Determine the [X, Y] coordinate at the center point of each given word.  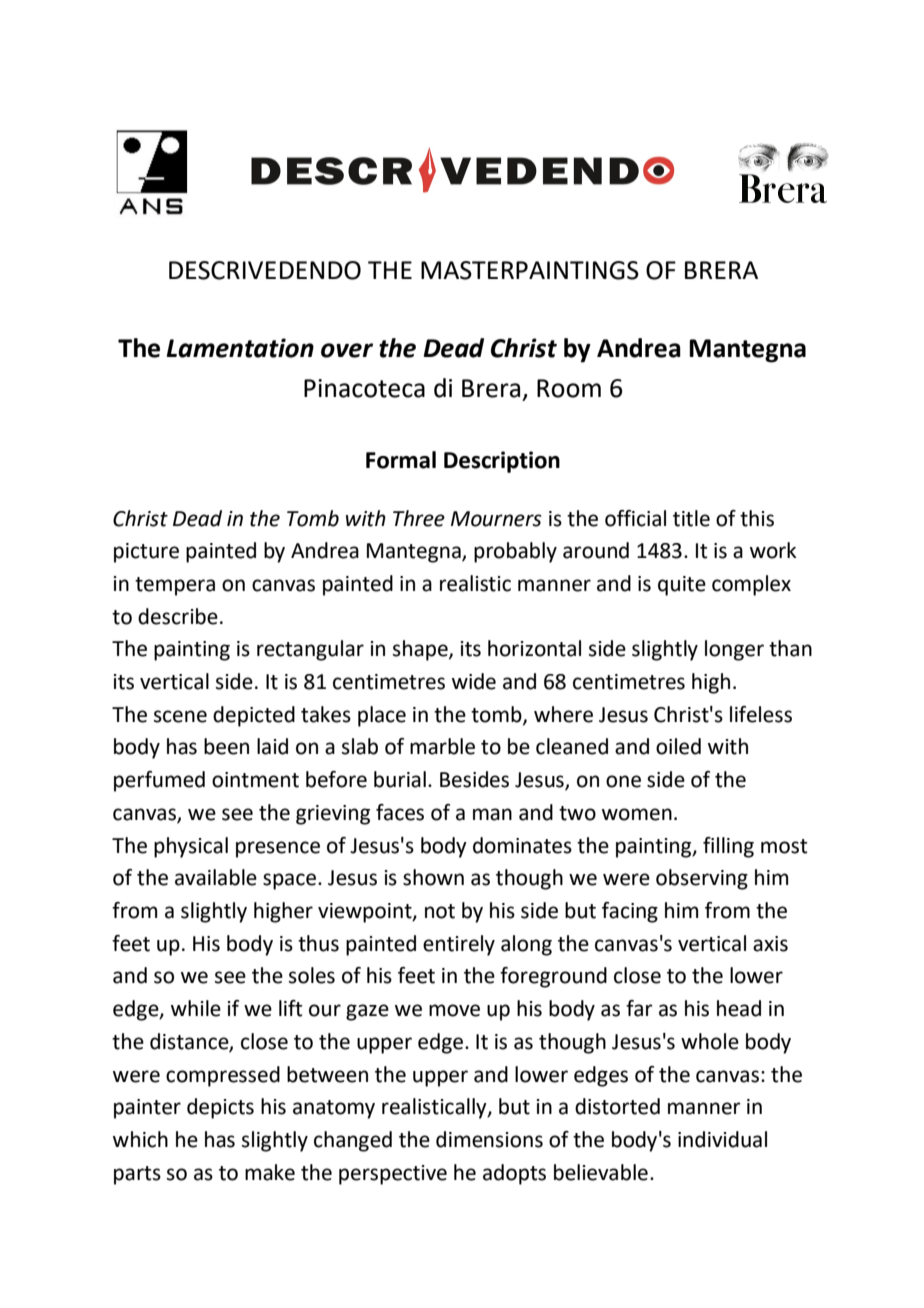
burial [400, 779]
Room [569, 388]
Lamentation [240, 348]
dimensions [489, 1139]
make [270, 1172]
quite [682, 586]
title [691, 518]
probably [515, 552]
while [196, 1008]
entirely [459, 945]
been [226, 746]
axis [770, 944]
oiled [678, 746]
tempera [175, 586]
